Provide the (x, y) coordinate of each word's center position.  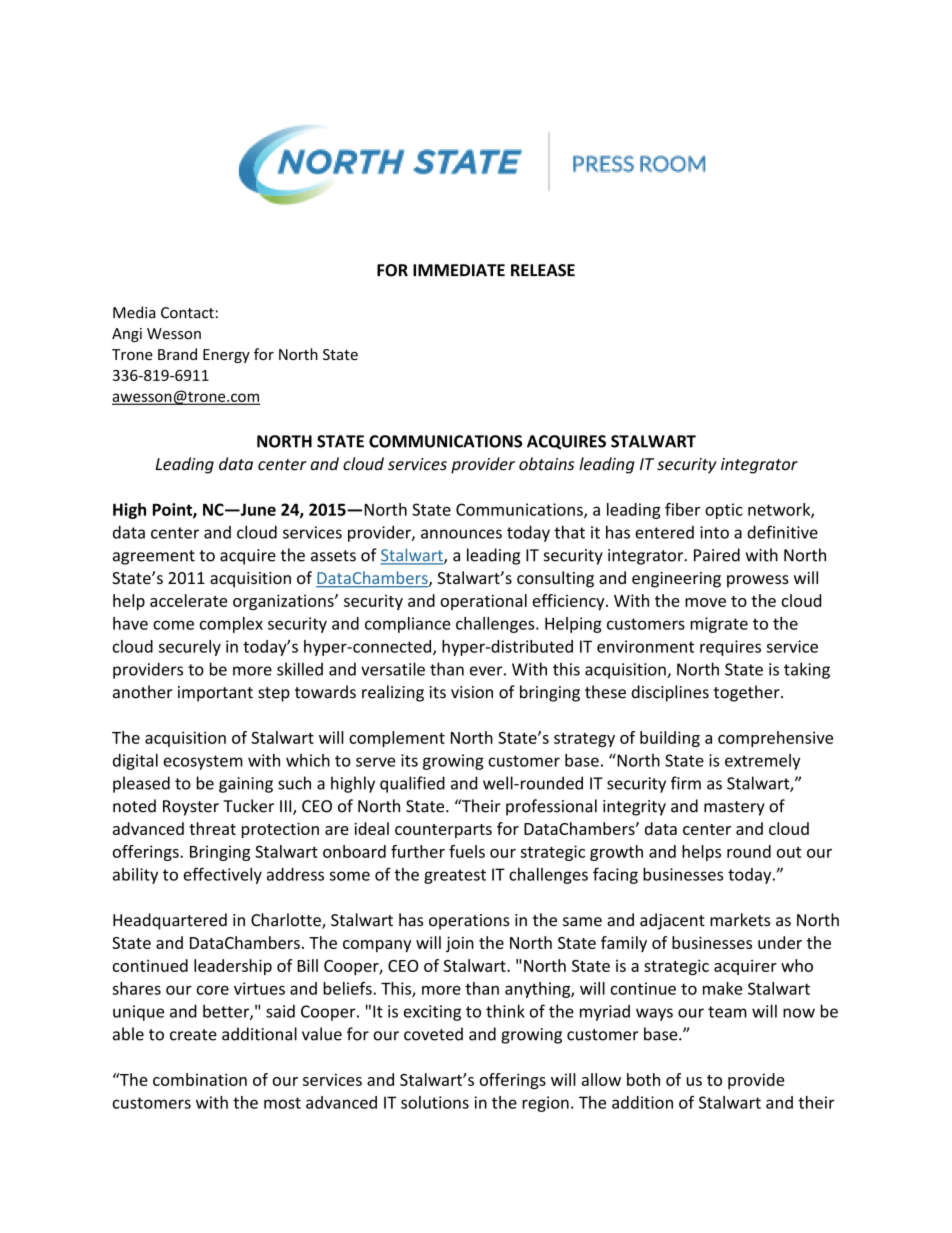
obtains (546, 464)
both (643, 1079)
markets (740, 920)
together (748, 693)
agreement (154, 557)
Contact (187, 313)
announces (461, 534)
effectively (222, 875)
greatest (455, 876)
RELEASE (543, 270)
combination (200, 1079)
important (215, 694)
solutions (435, 1102)
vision (472, 692)
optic (724, 511)
